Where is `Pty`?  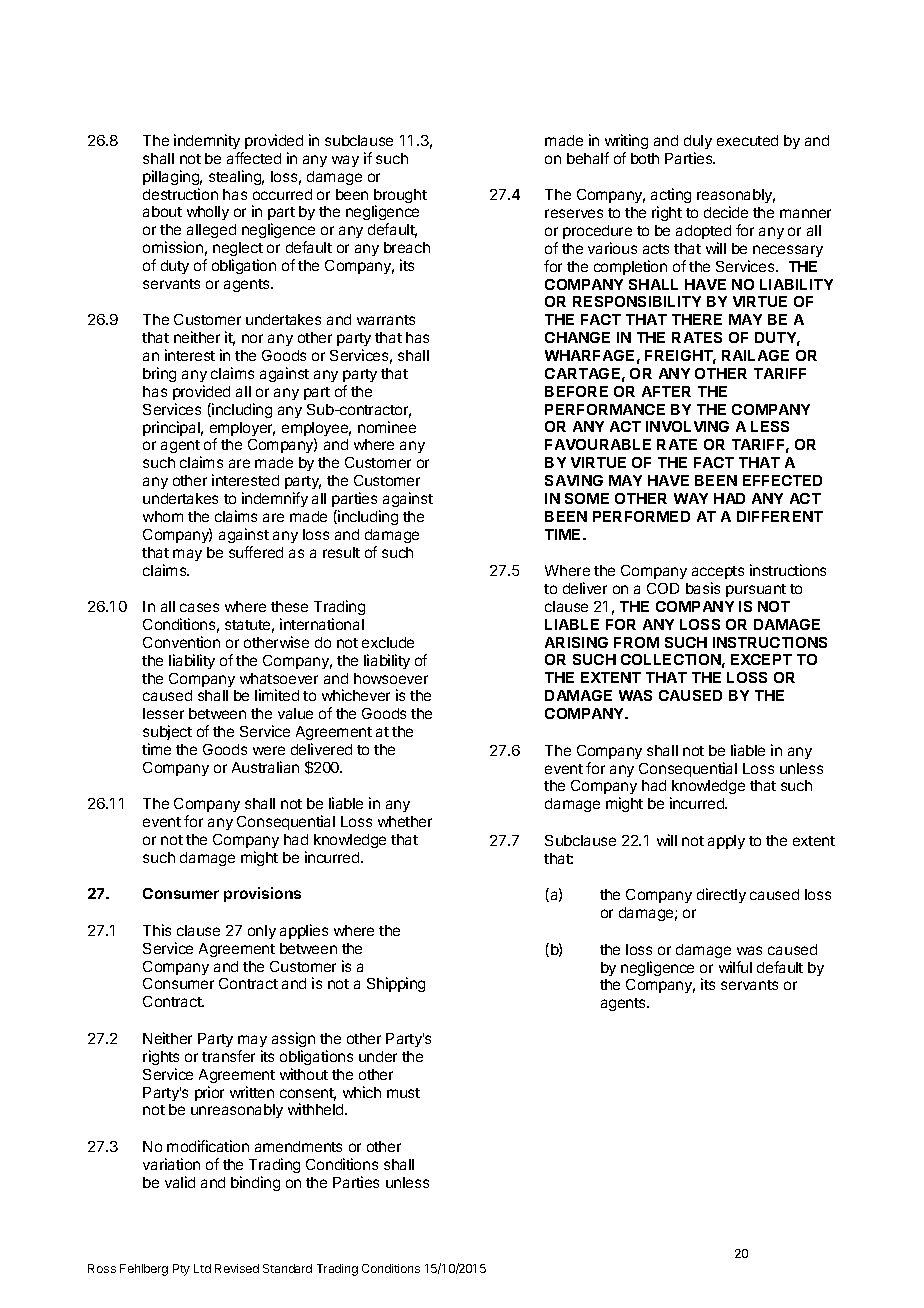 Pty is located at coordinates (181, 1270).
